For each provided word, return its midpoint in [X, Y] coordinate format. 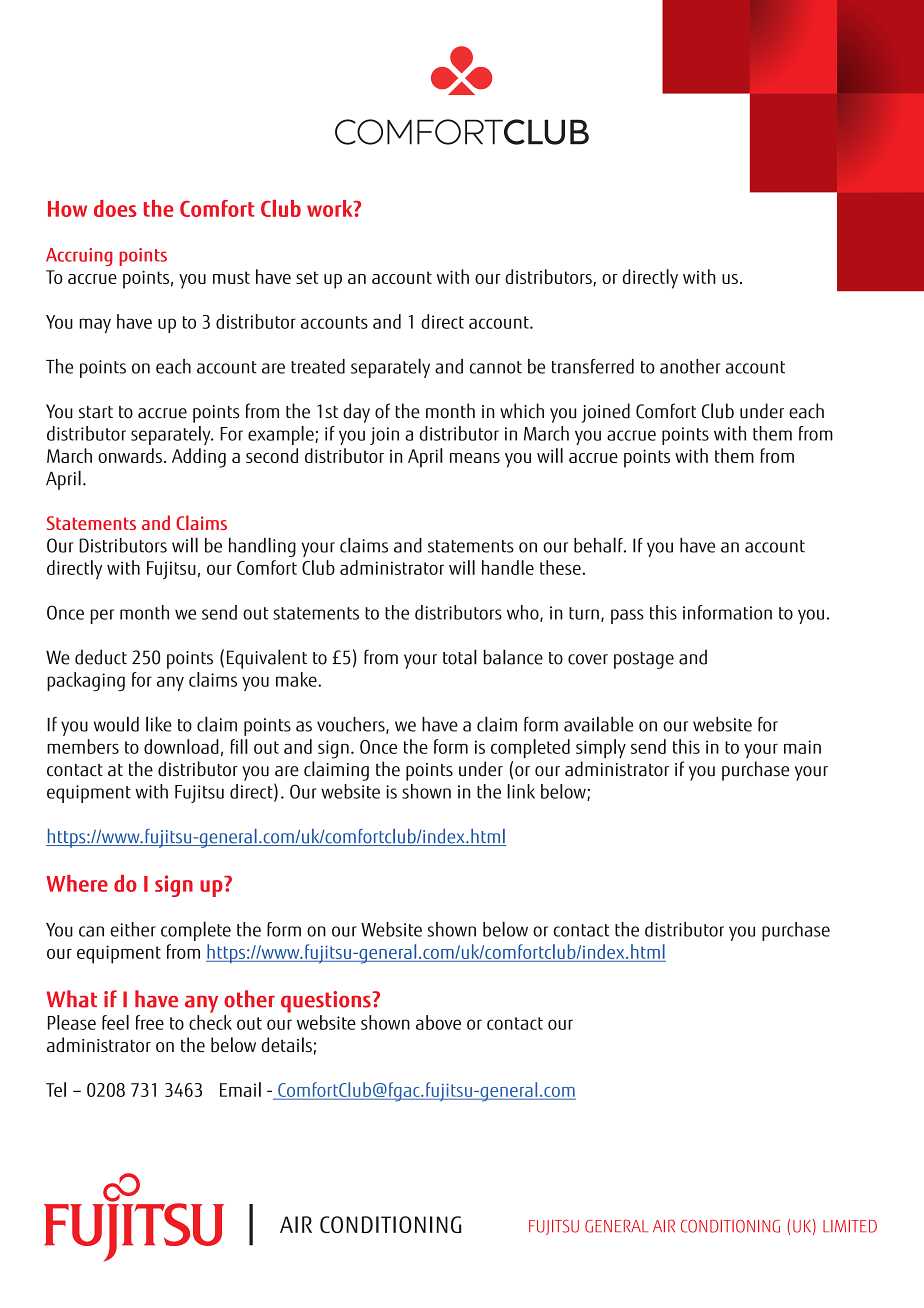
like [159, 724]
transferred [593, 366]
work [331, 208]
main [802, 747]
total [460, 657]
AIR [664, 1226]
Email [240, 1089]
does [115, 208]
